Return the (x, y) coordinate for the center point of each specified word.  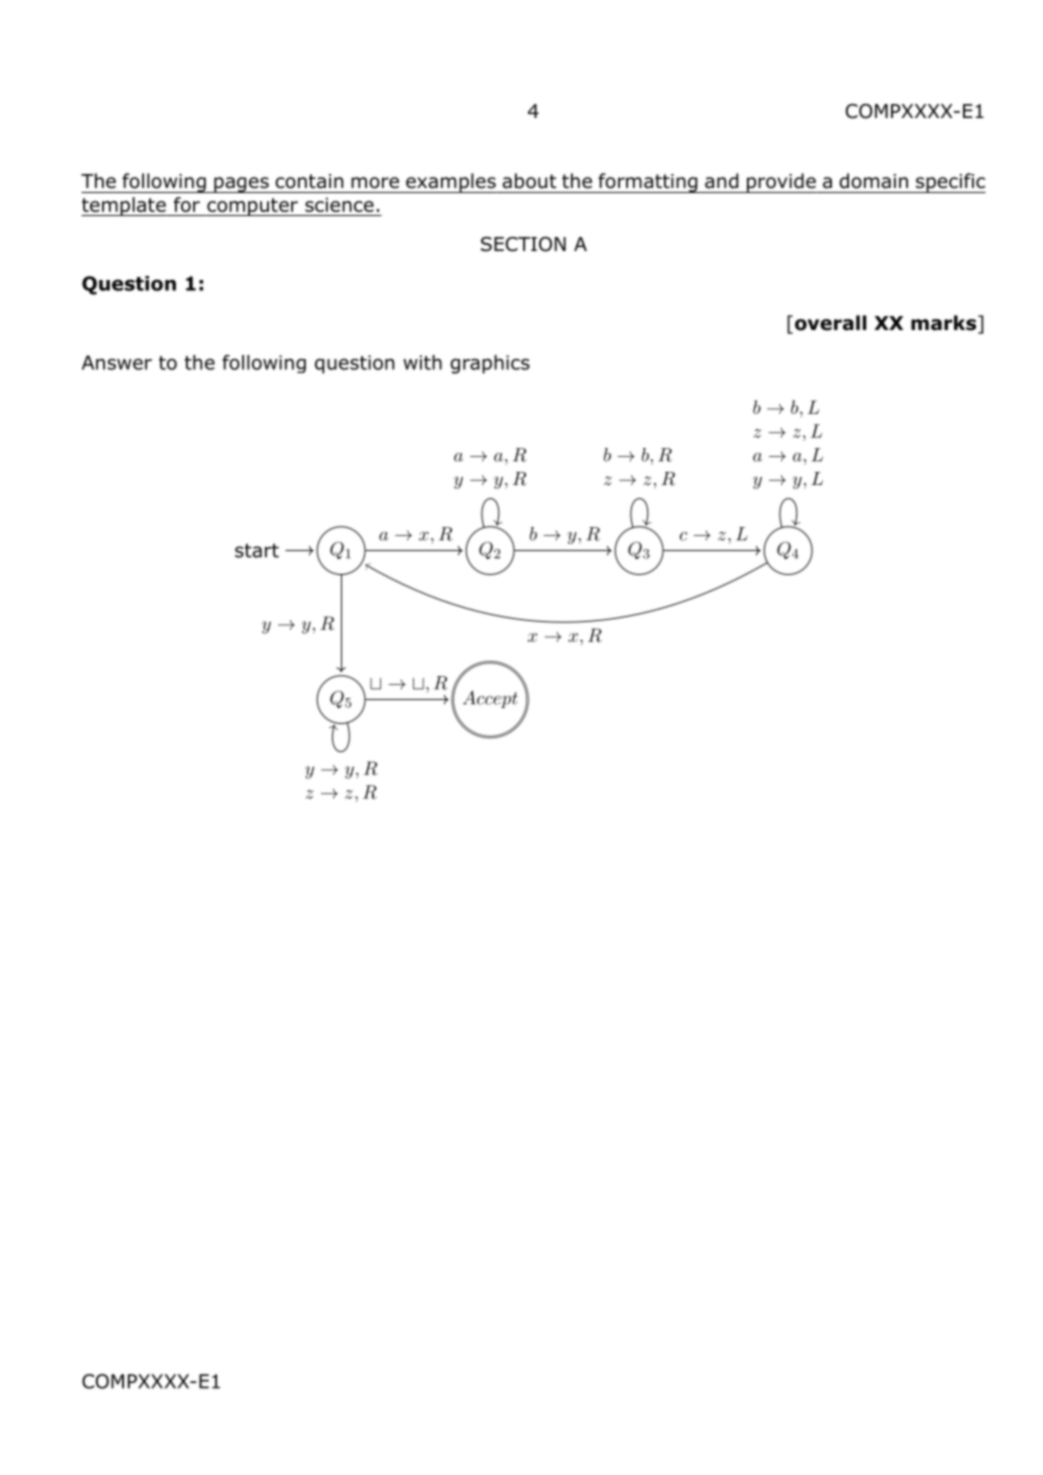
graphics (490, 364)
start (257, 551)
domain (873, 181)
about (529, 181)
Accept (490, 699)
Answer (117, 362)
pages (241, 185)
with (422, 362)
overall (830, 323)
